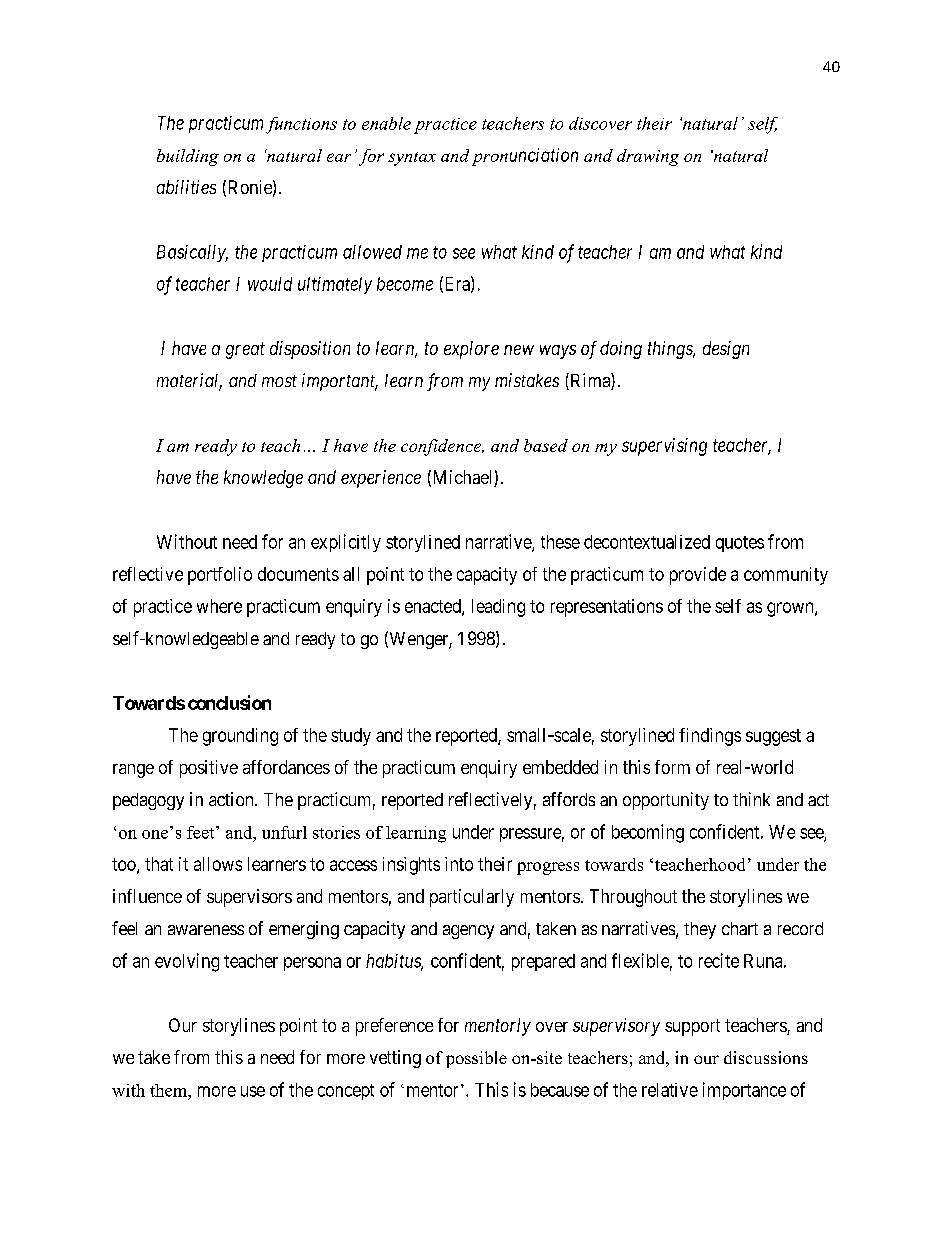 This screenshot has width=952, height=1233. What do you see at coordinates (698, 576) in the screenshot?
I see `provide` at bounding box center [698, 576].
